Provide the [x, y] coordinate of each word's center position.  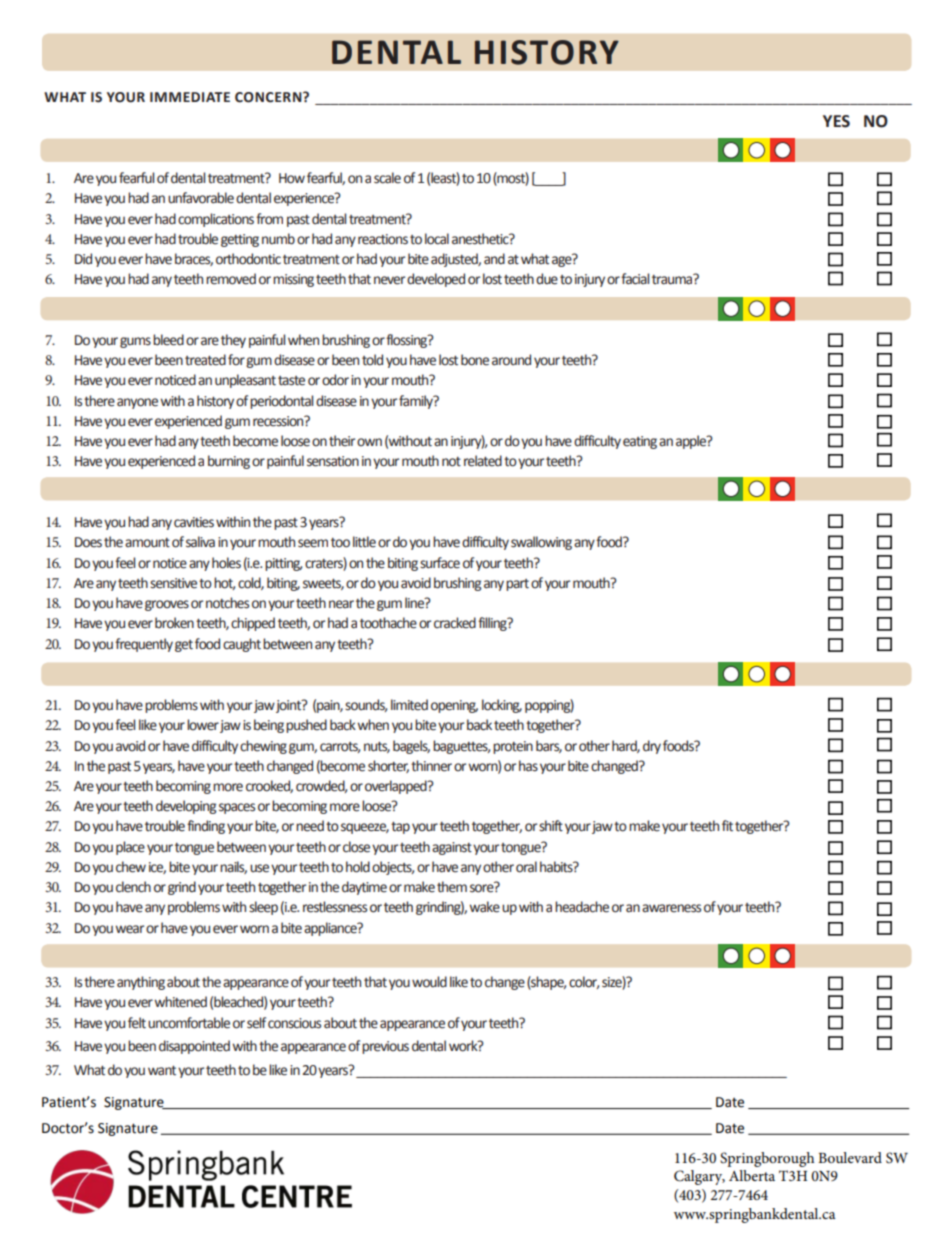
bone [475, 360]
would [429, 982]
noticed [175, 380]
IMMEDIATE [190, 97]
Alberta [752, 1175]
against [452, 848]
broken [174, 623]
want [162, 1071]
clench [133, 887]
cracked [455, 623]
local [437, 239]
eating [640, 442]
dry [652, 747]
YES [836, 121]
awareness [671, 908]
